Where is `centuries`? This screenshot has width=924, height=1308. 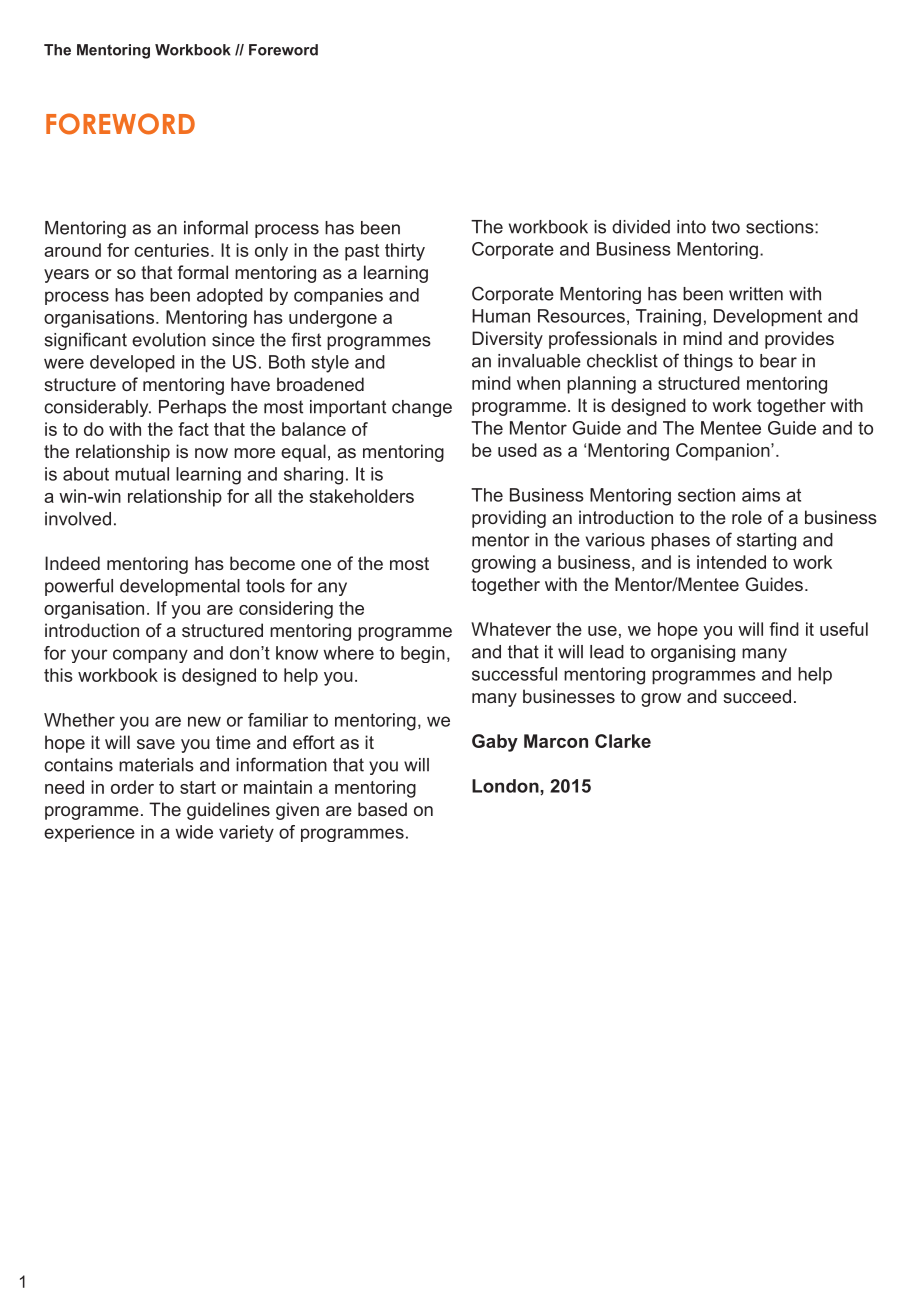
centuries is located at coordinates (171, 250).
